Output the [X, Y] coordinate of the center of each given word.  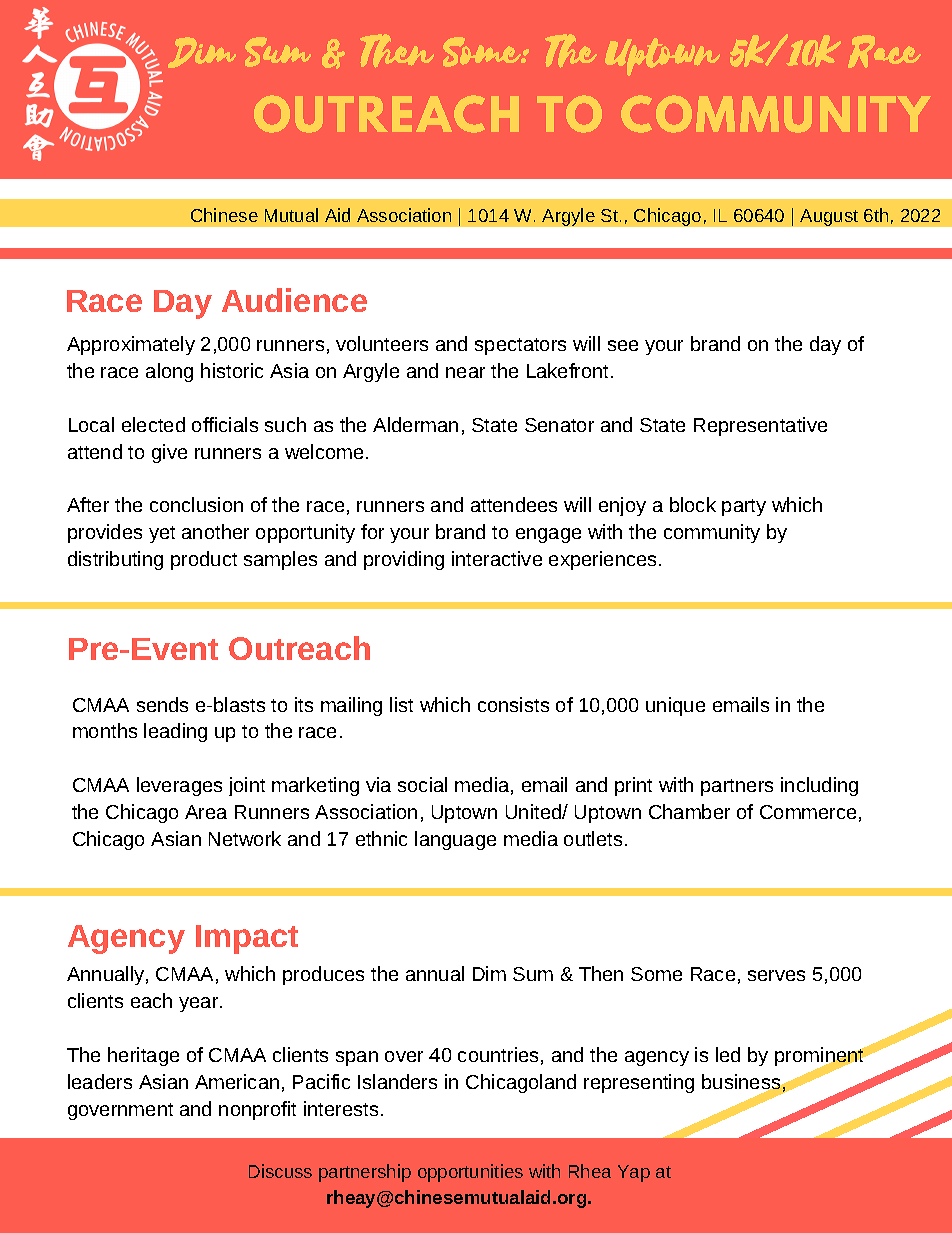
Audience [294, 300]
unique [675, 706]
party [744, 507]
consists [513, 704]
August [829, 217]
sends [162, 704]
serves [776, 975]
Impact [247, 939]
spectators [520, 346]
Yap [634, 1173]
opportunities [470, 1173]
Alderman [415, 424]
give [169, 453]
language [455, 840]
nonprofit [257, 1110]
